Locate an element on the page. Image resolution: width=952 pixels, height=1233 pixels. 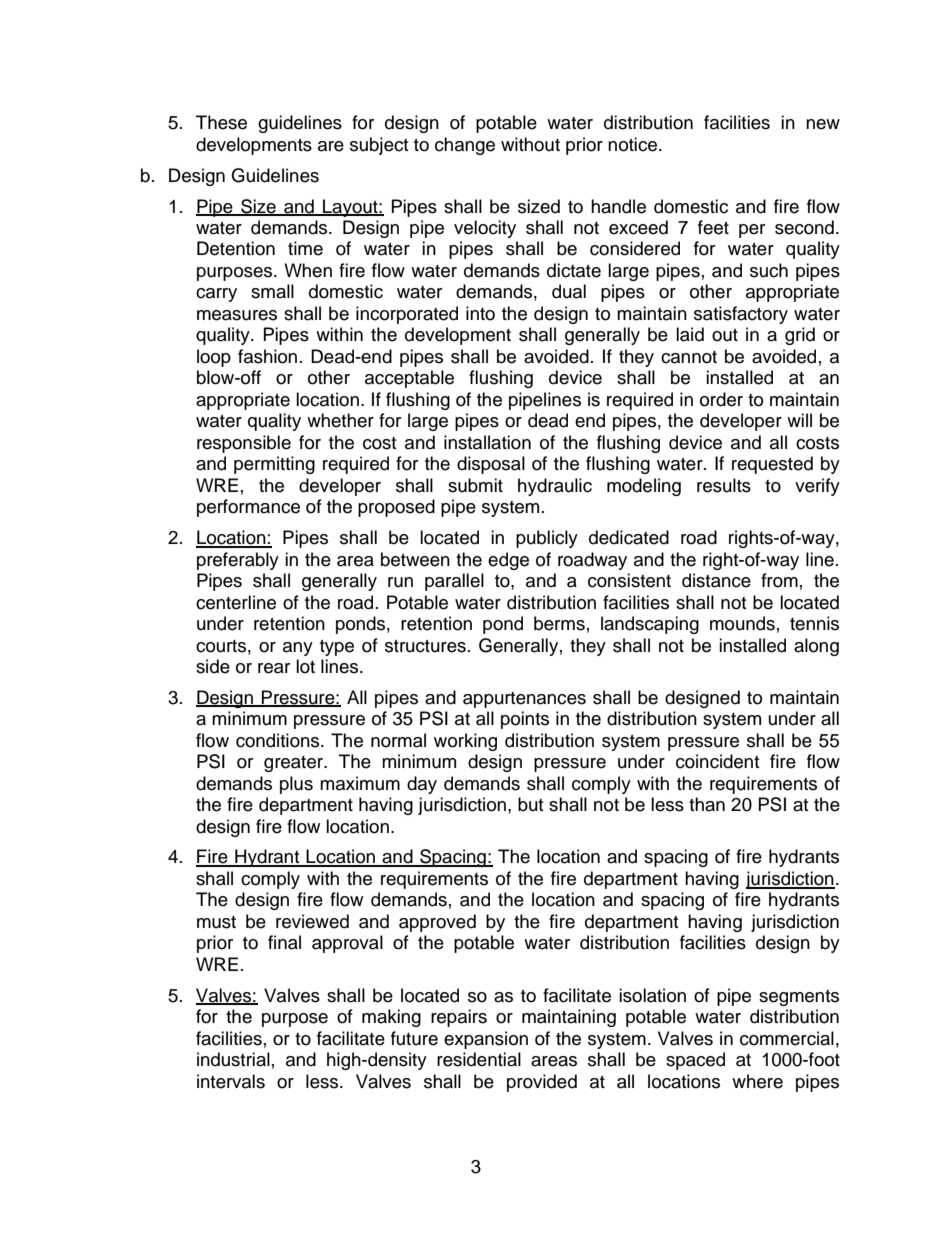
These is located at coordinates (221, 122).
